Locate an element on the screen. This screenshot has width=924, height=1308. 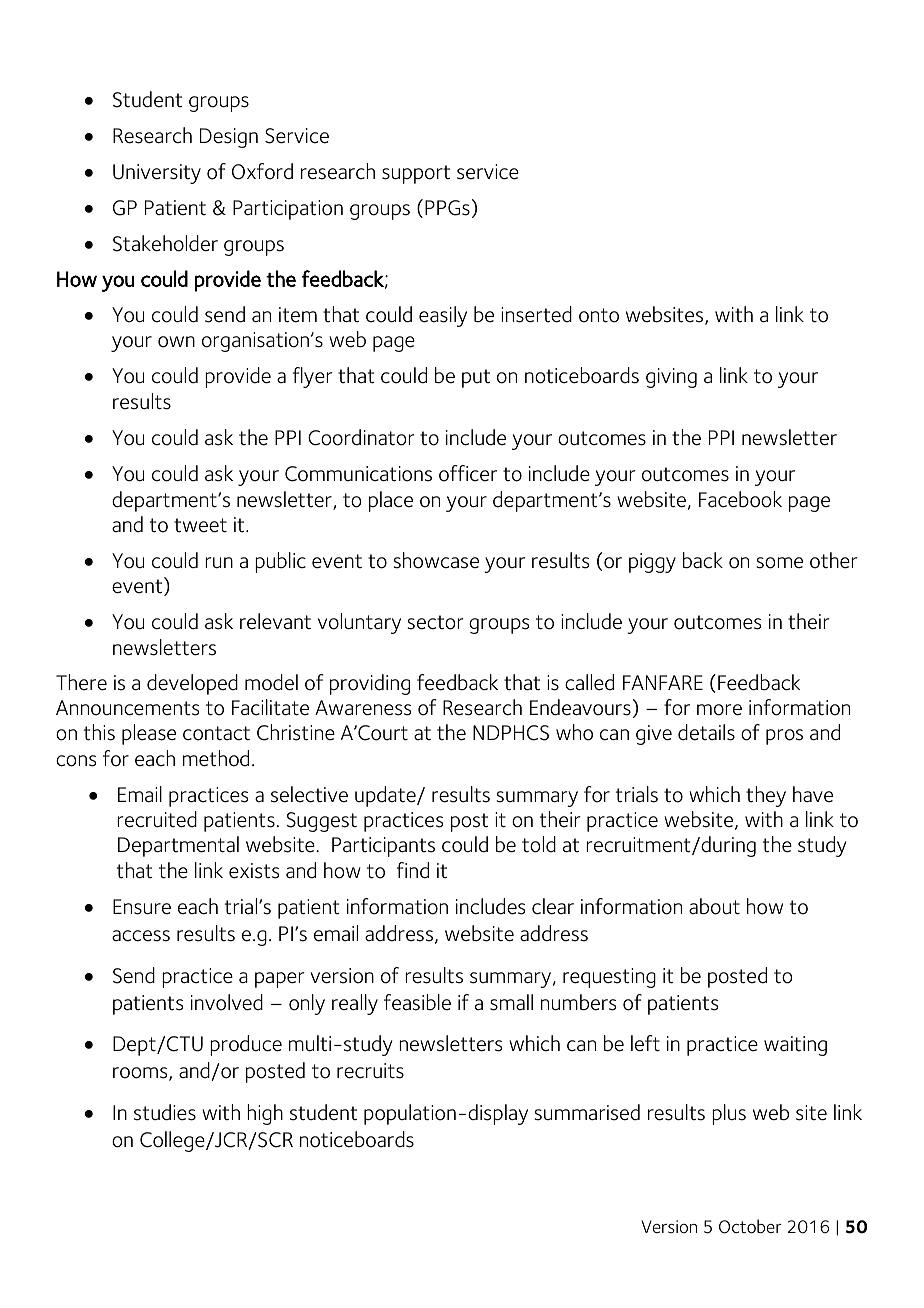
October is located at coordinates (750, 1226).
